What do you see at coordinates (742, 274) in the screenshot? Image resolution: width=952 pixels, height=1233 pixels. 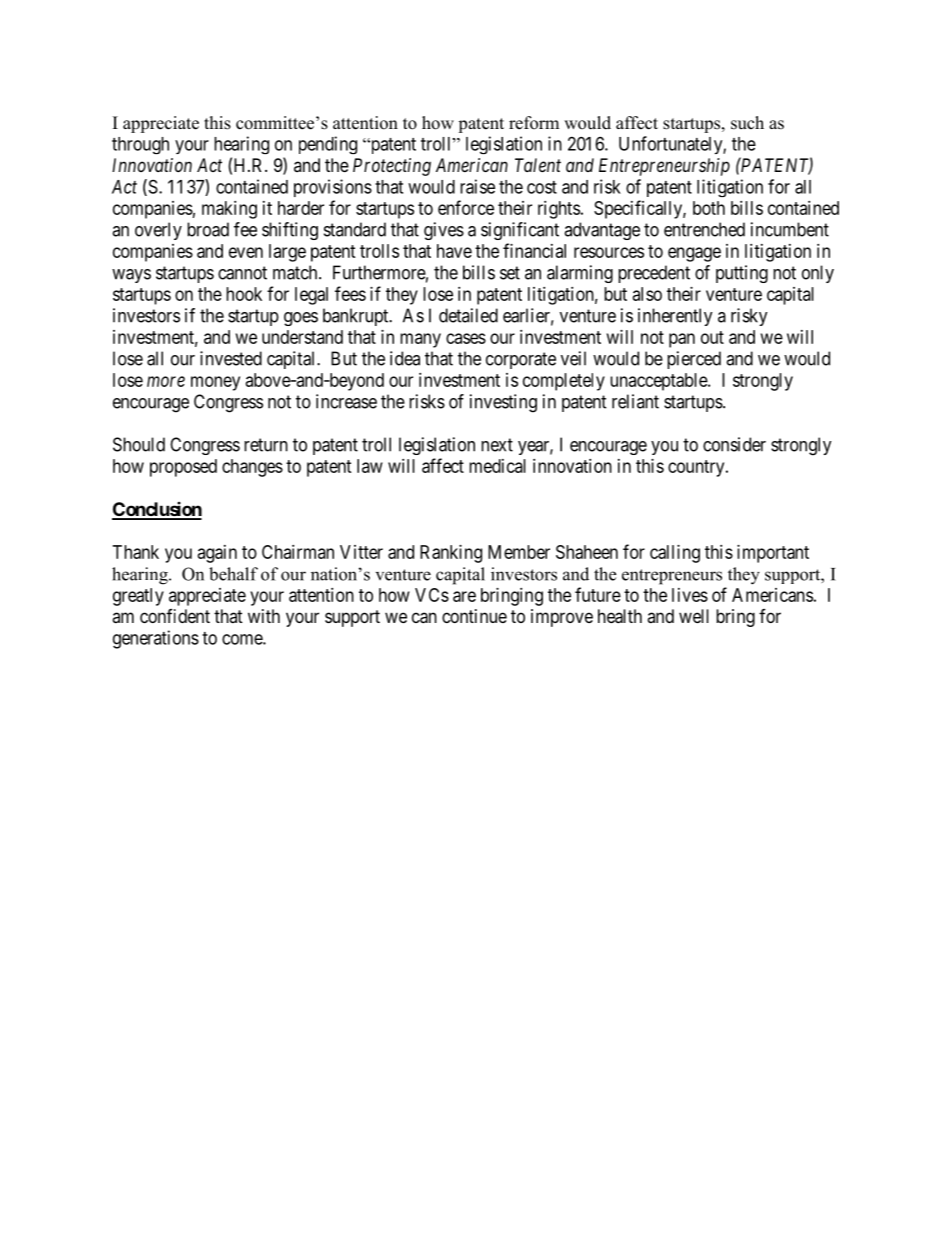 I see `putting` at bounding box center [742, 274].
